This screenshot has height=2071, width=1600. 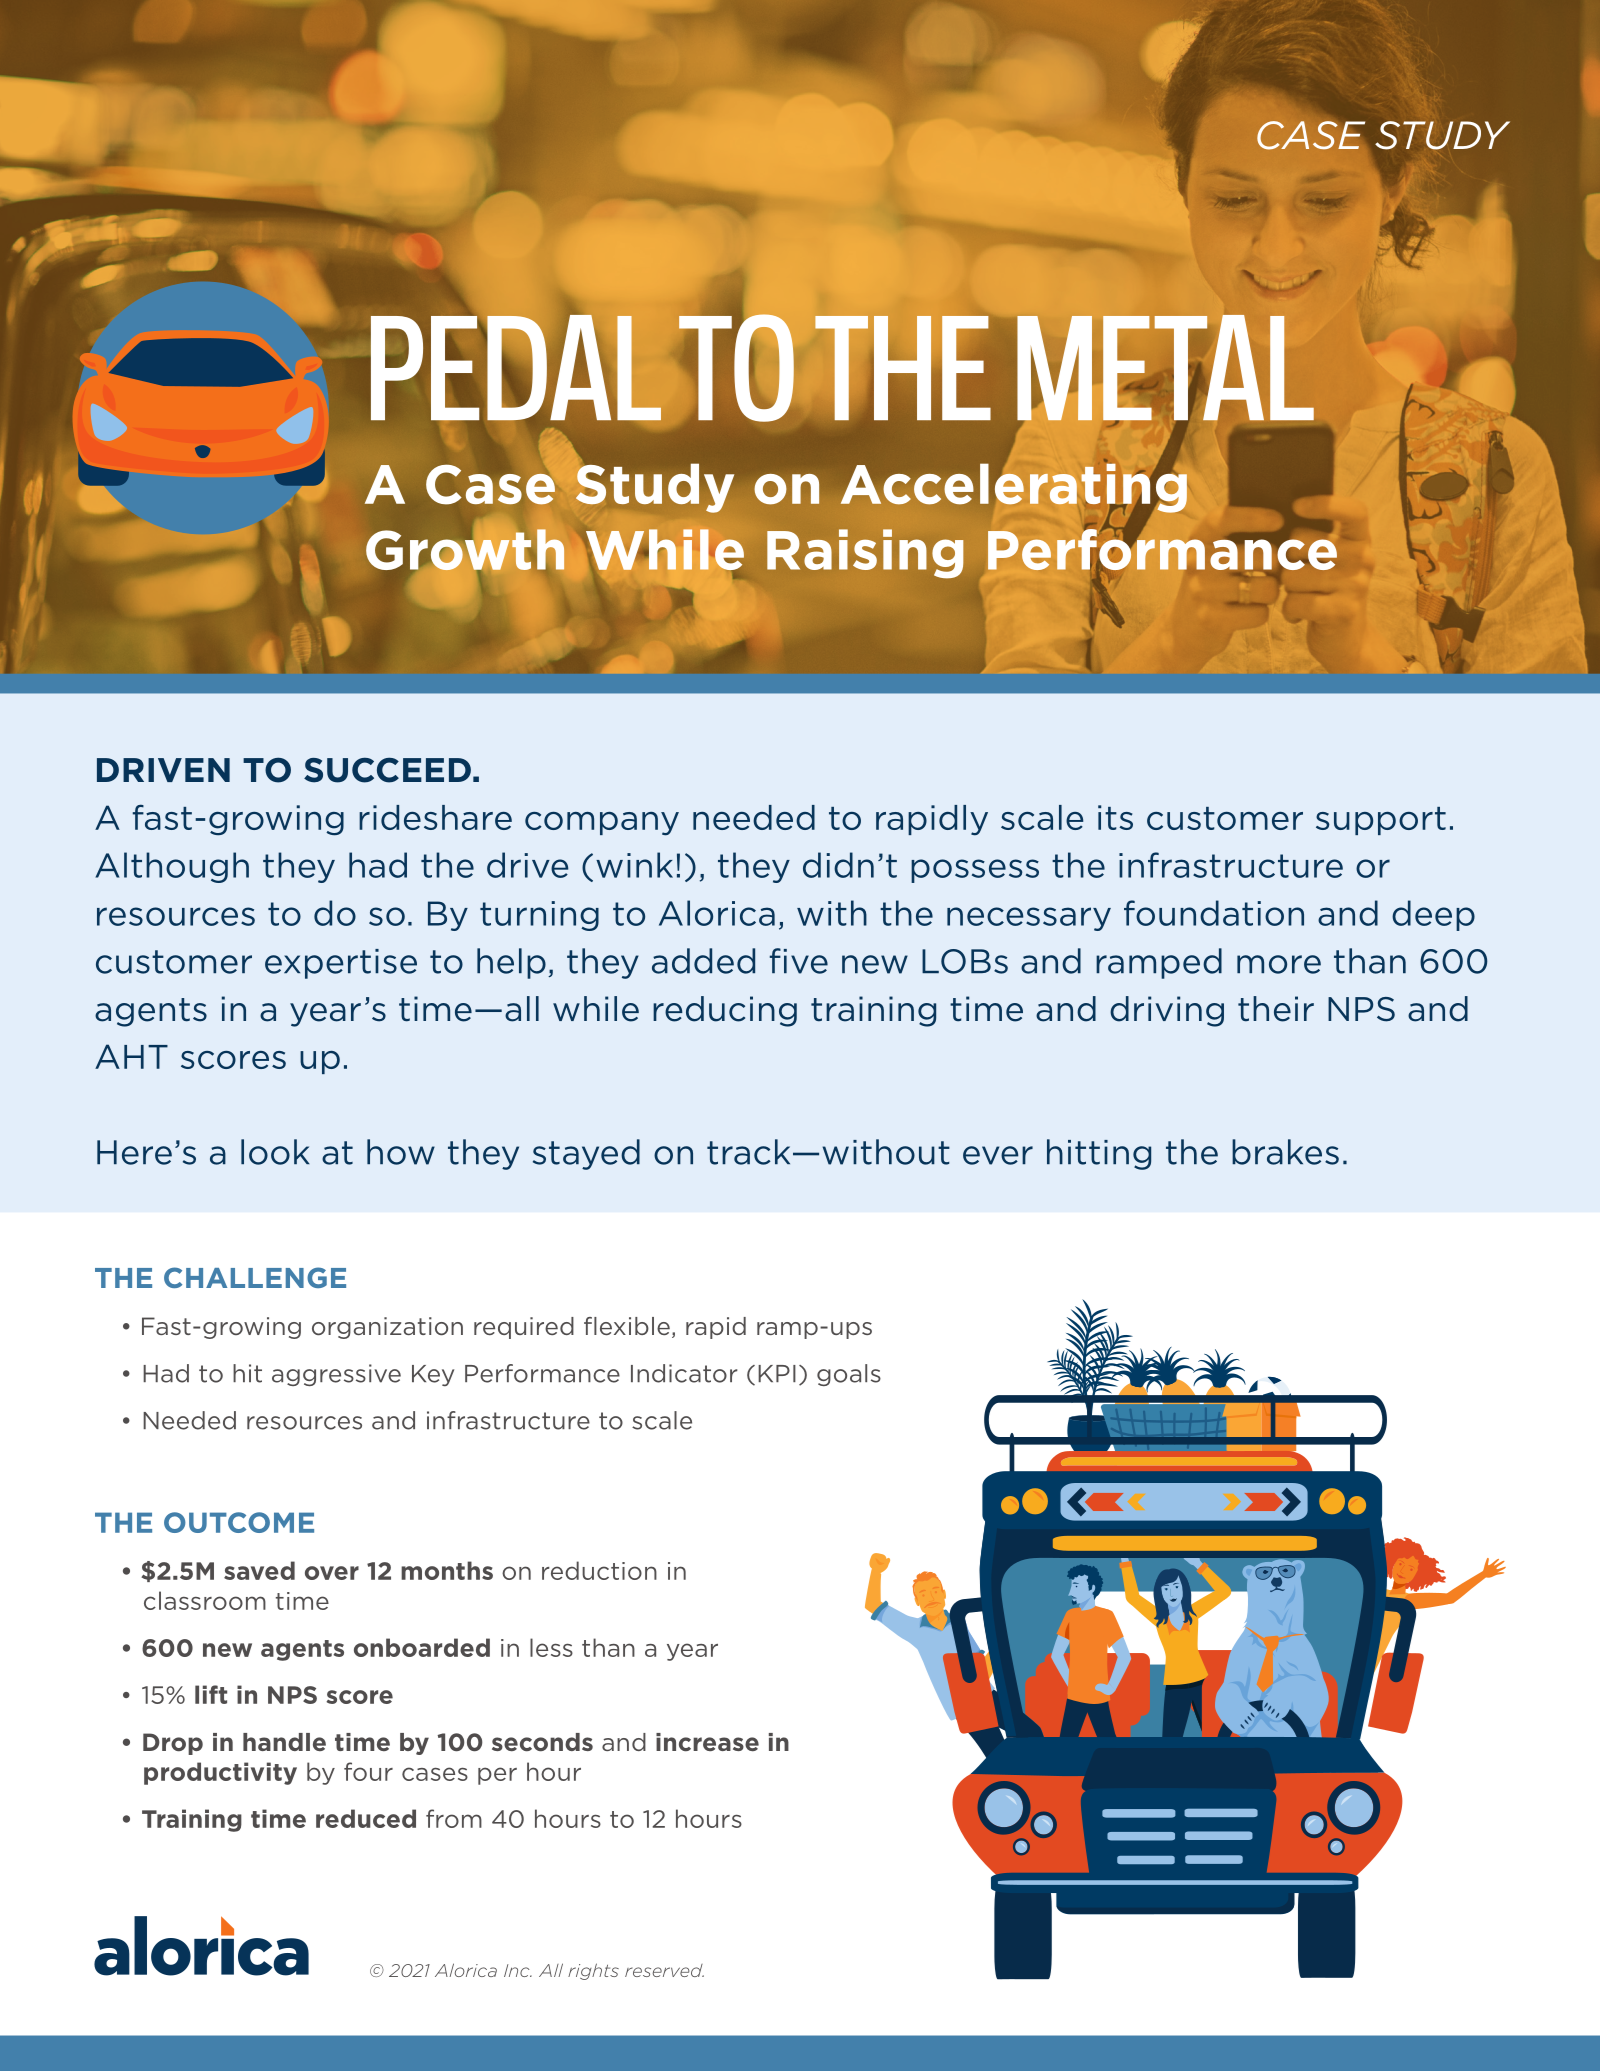 I want to click on stayed, so click(x=586, y=1154).
